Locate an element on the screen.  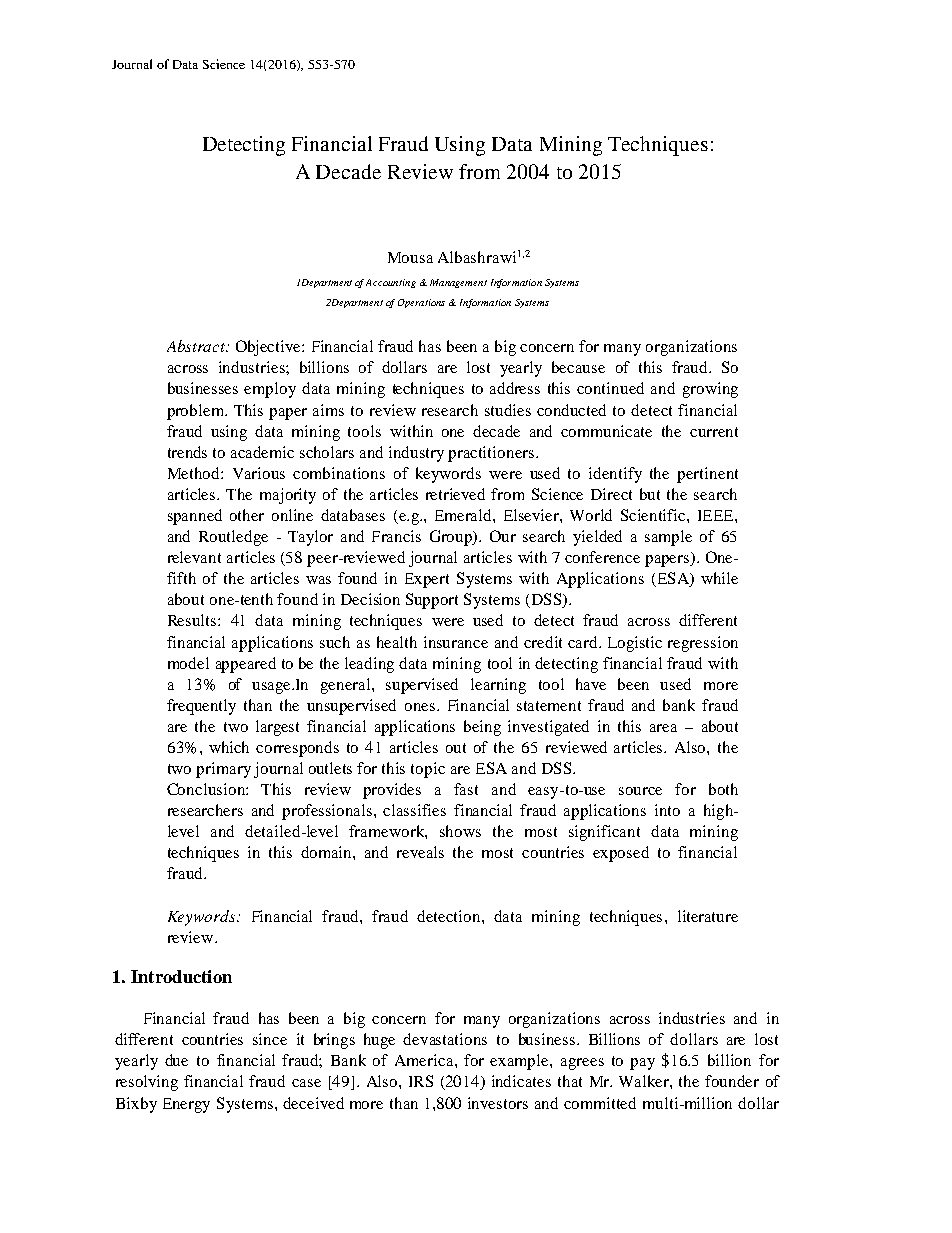
IRS is located at coordinates (421, 1081).
